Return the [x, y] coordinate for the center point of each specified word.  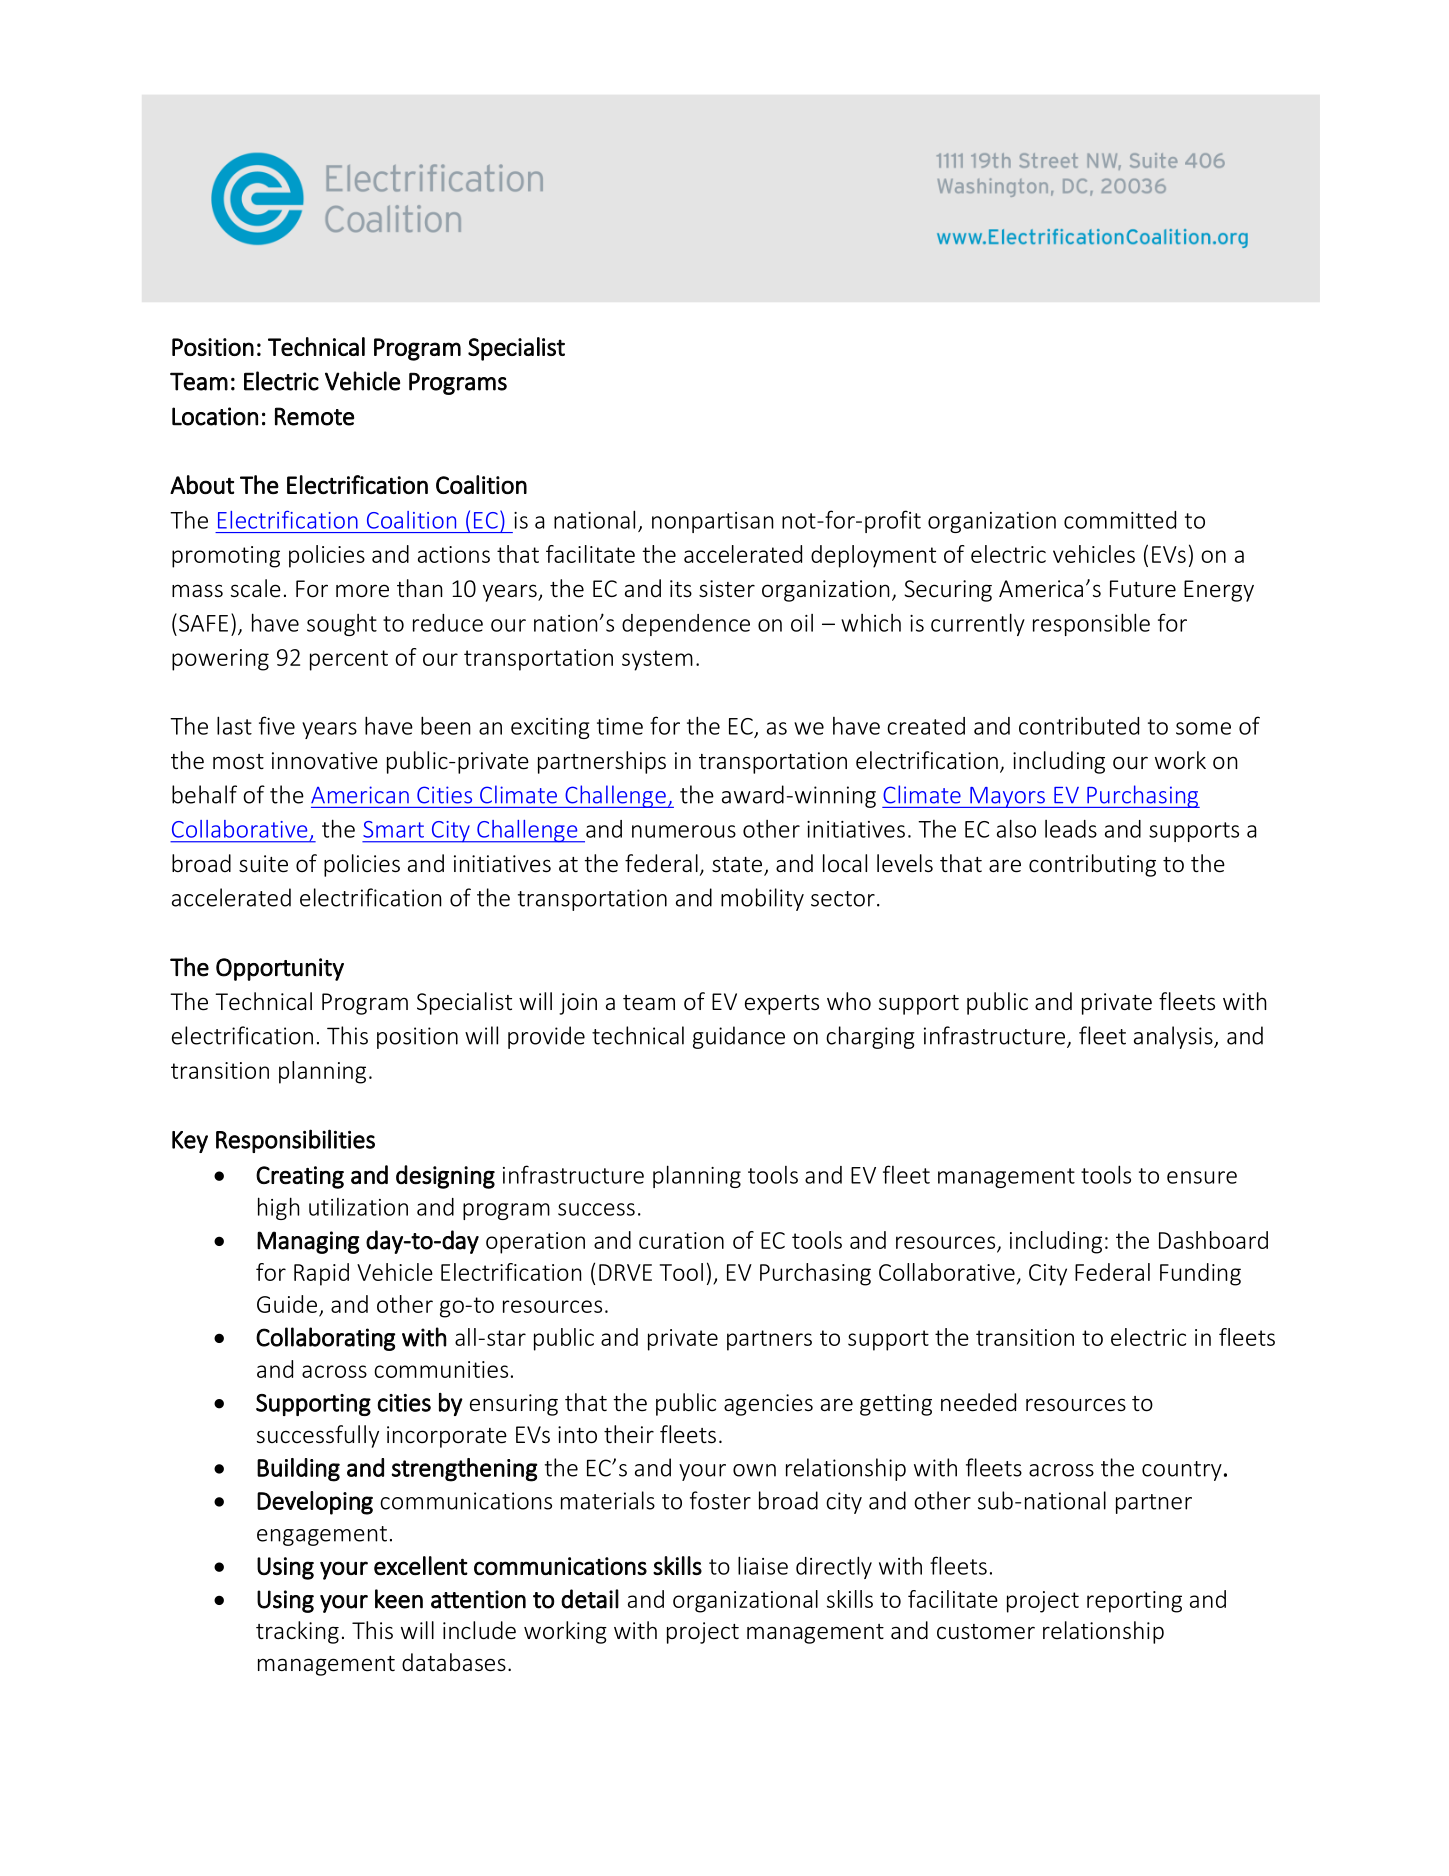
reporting [1134, 1602]
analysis [1174, 1037]
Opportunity [280, 969]
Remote [314, 416]
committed [1120, 520]
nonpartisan [713, 522]
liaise [763, 1565]
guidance [739, 1037]
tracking [297, 1632]
